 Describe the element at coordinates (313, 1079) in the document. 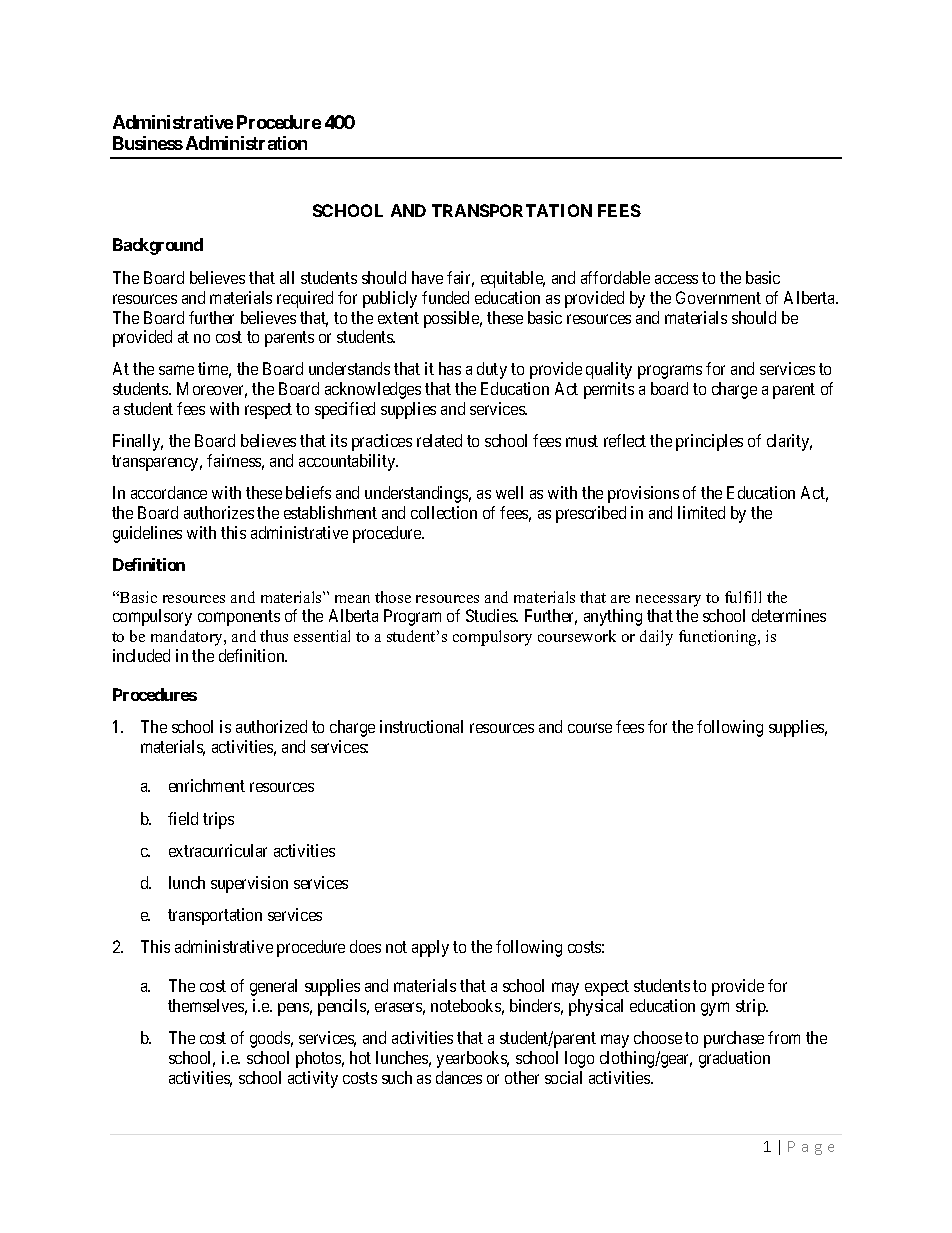

I see `activity` at that location.
